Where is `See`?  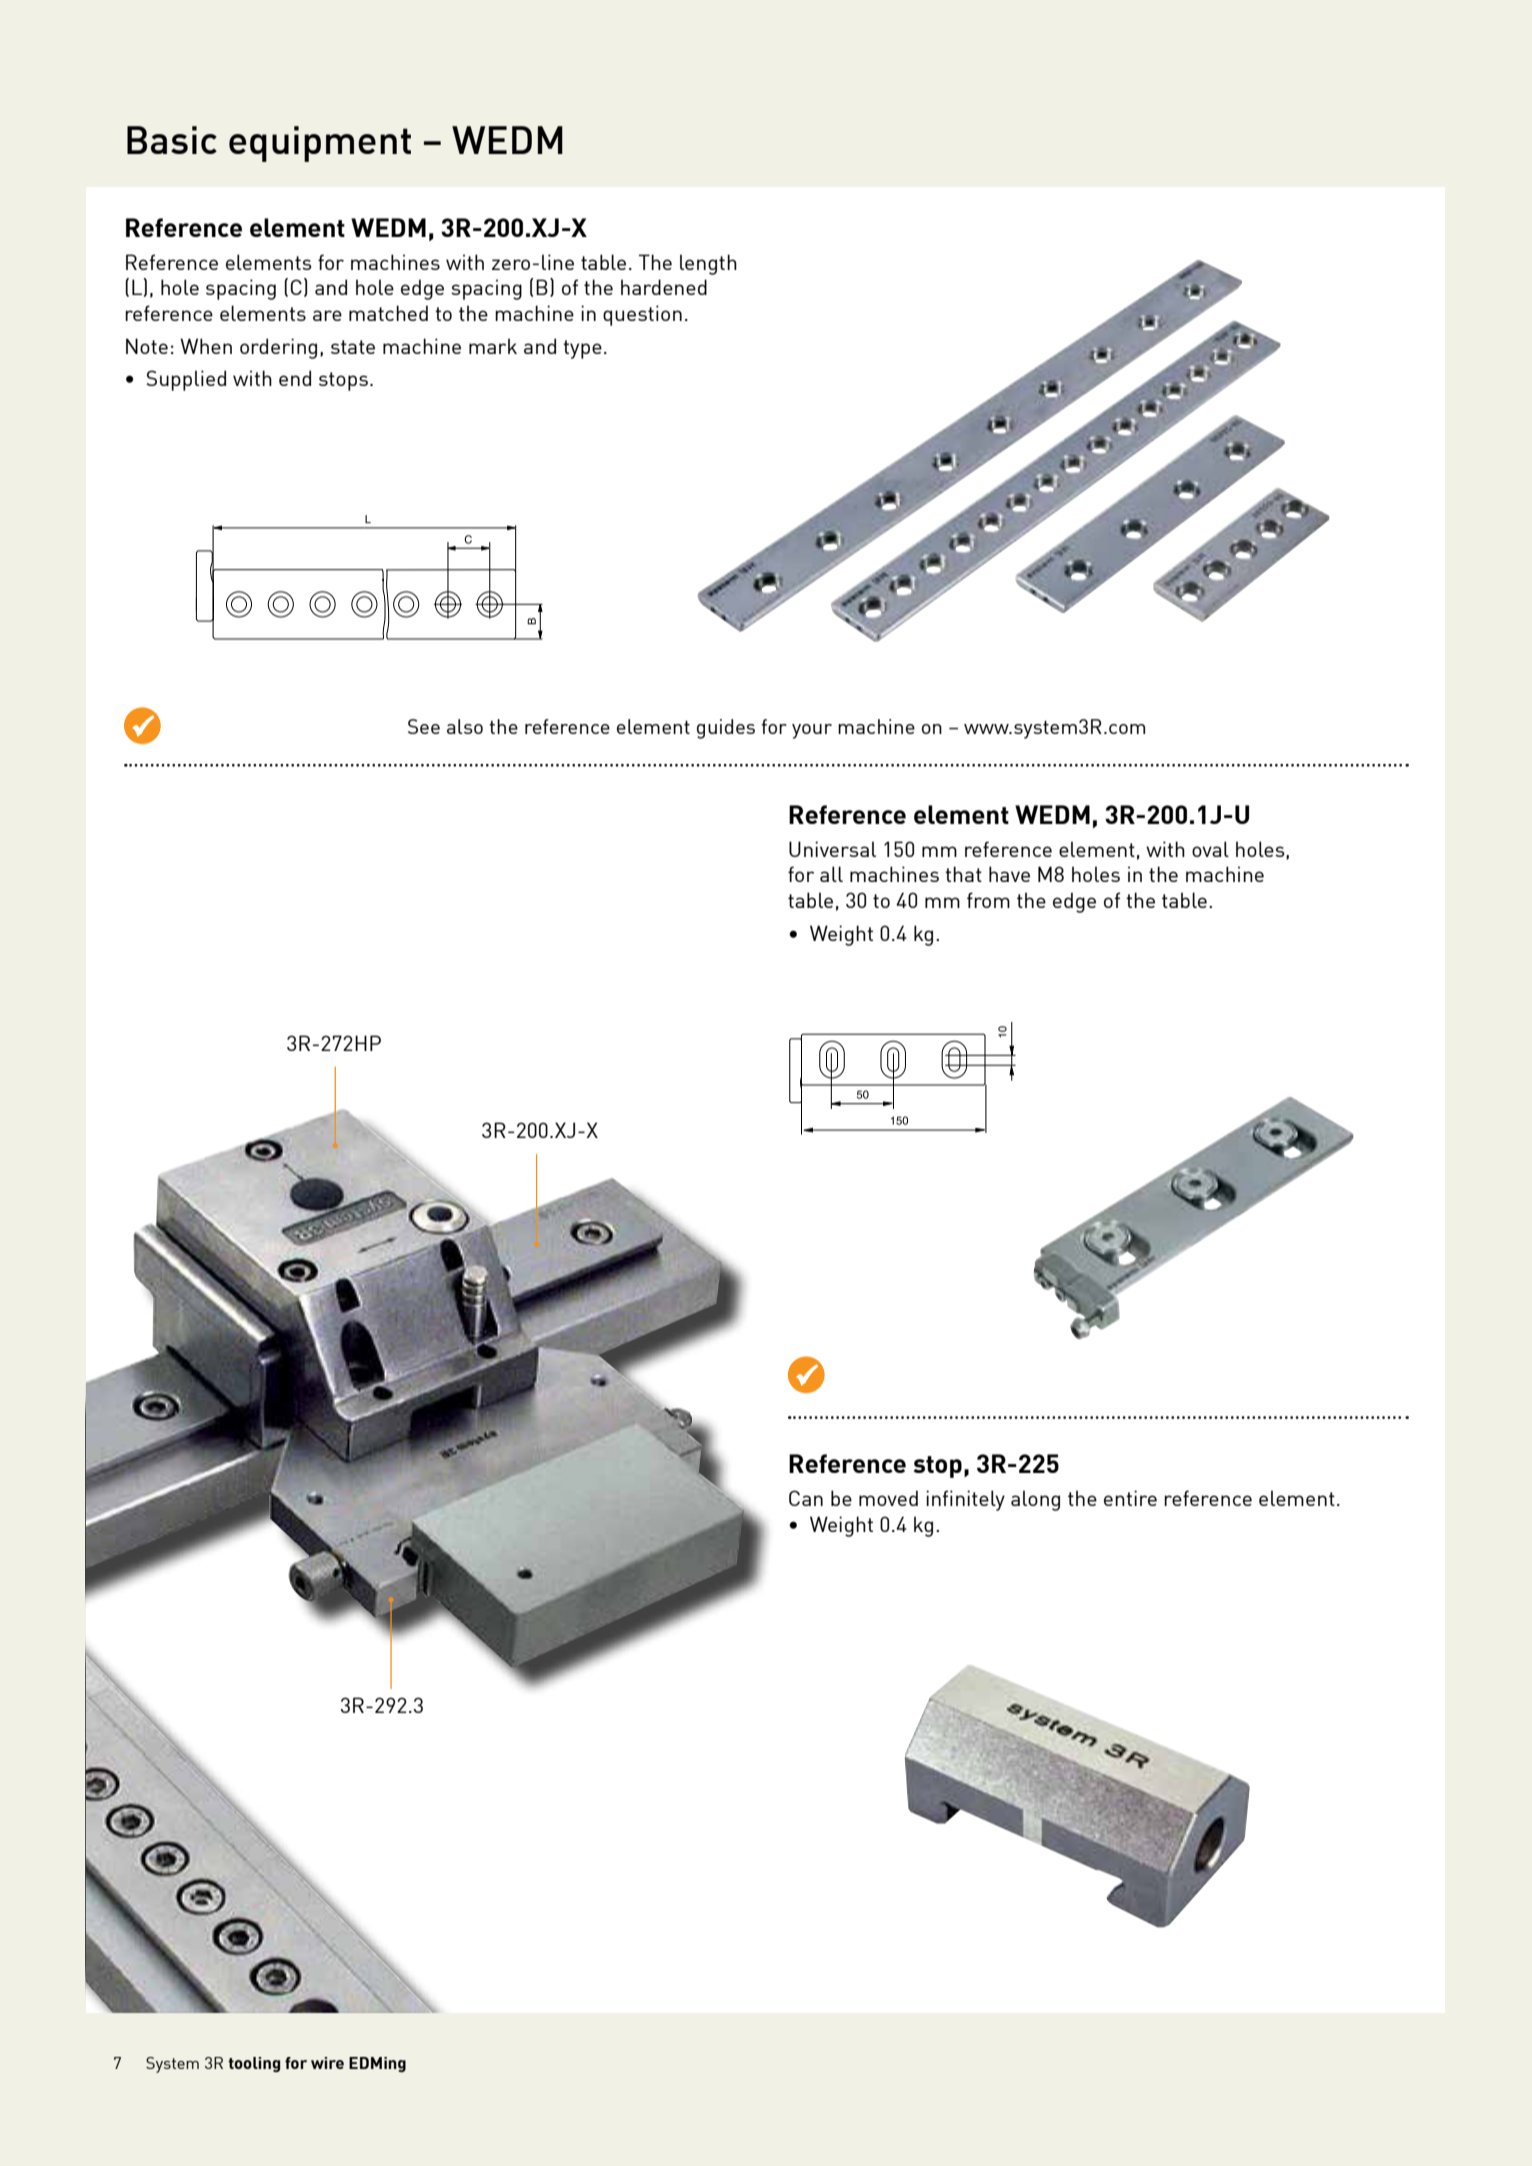
See is located at coordinates (424, 726).
